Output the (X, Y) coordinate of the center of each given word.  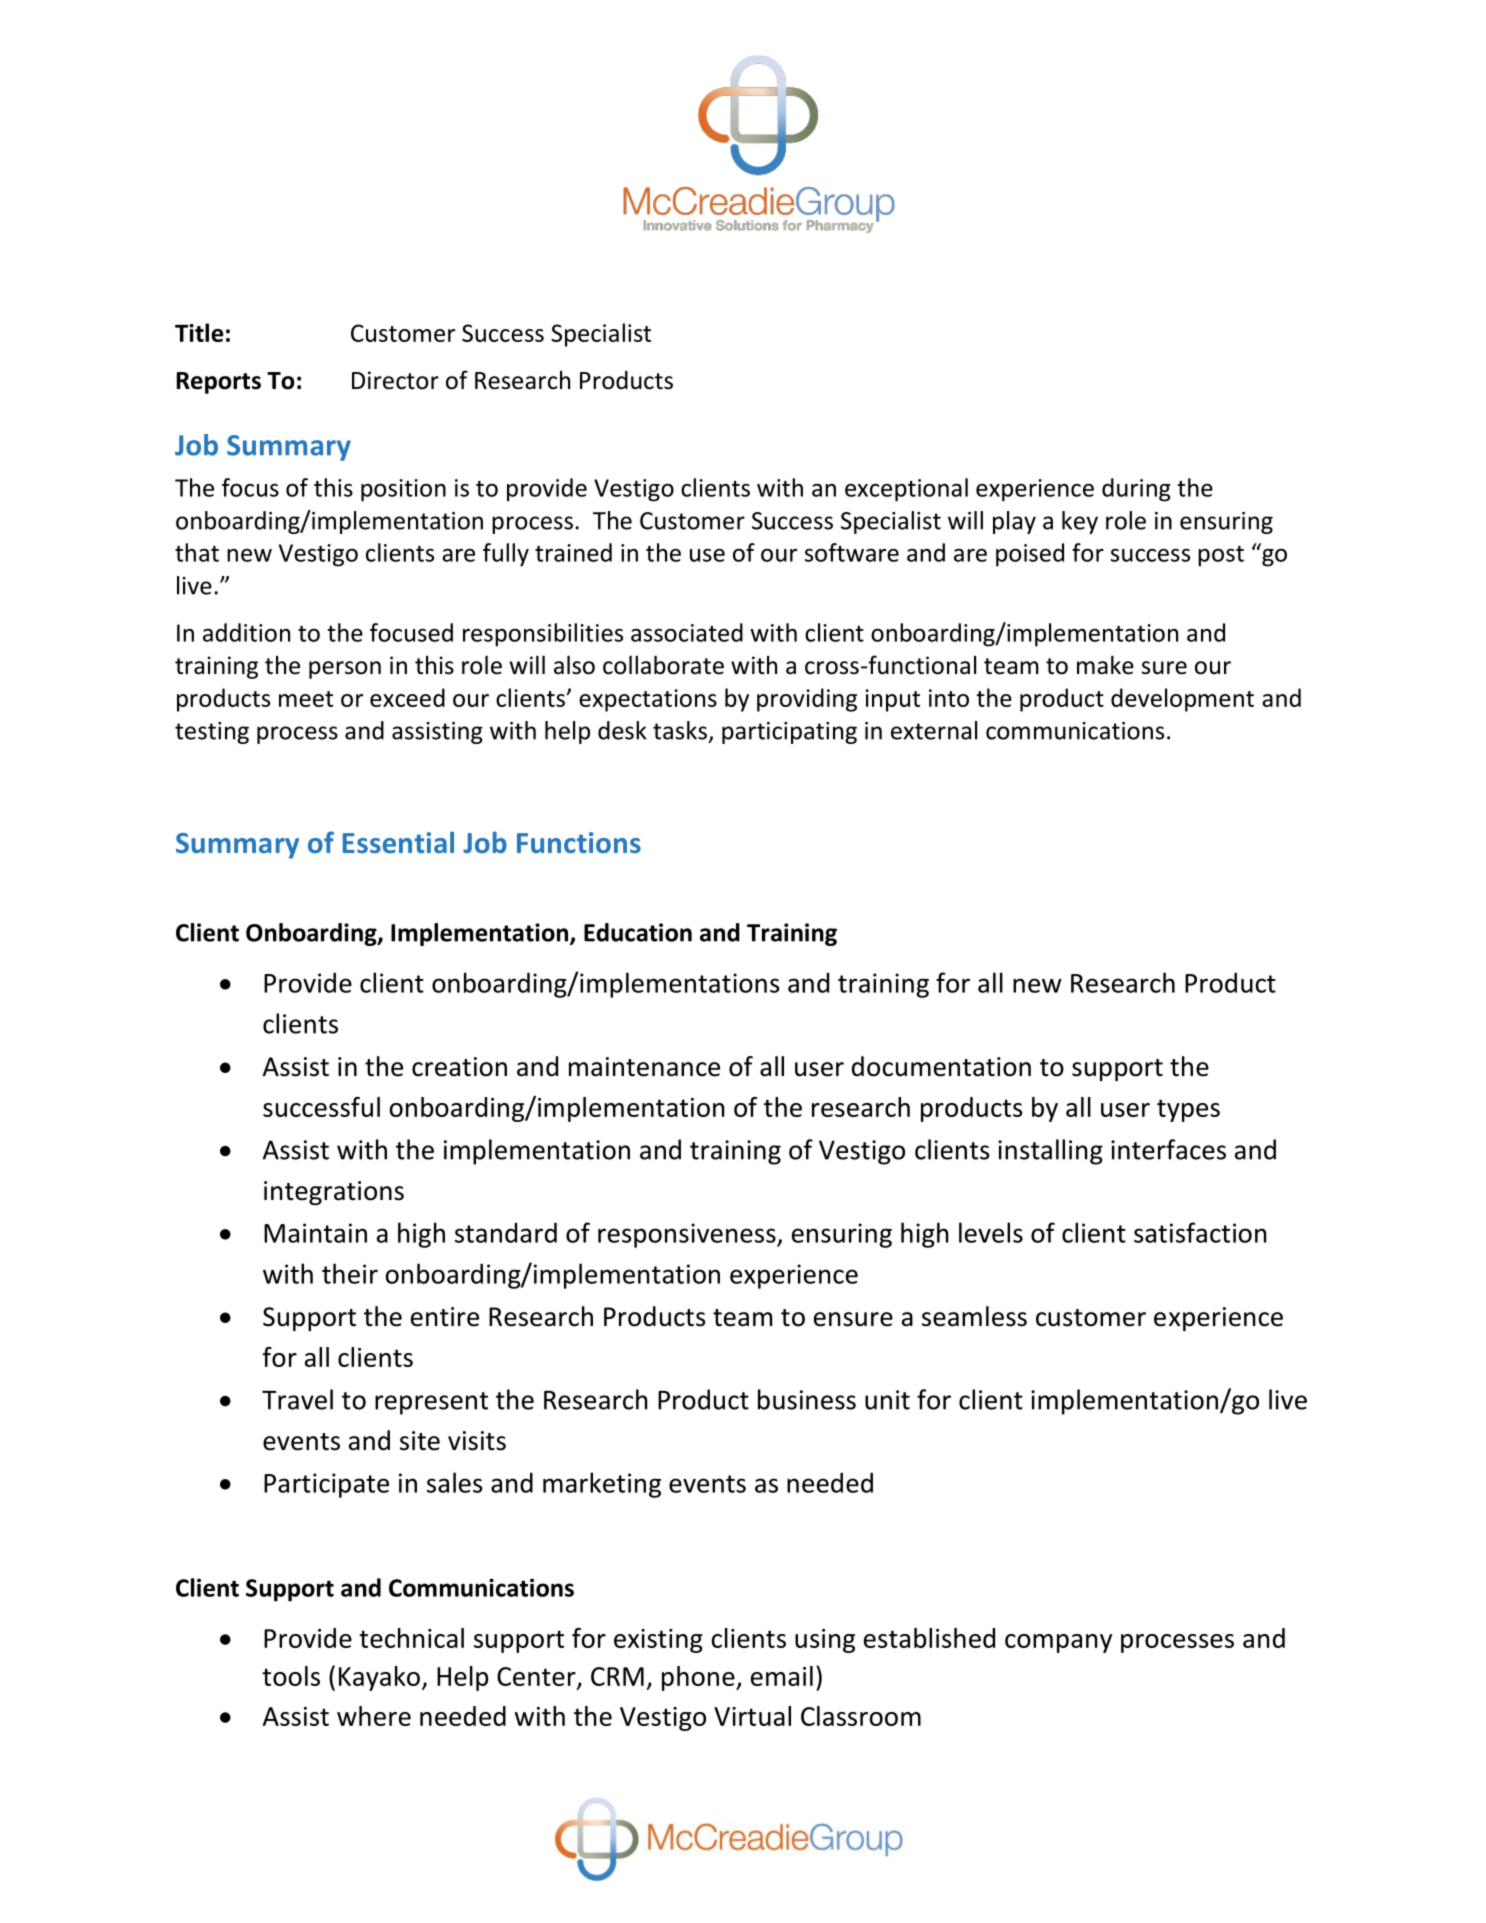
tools (291, 1676)
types (1188, 1110)
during (1136, 490)
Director (395, 380)
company (1058, 1643)
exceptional (906, 490)
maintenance (644, 1067)
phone (699, 1678)
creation (459, 1067)
